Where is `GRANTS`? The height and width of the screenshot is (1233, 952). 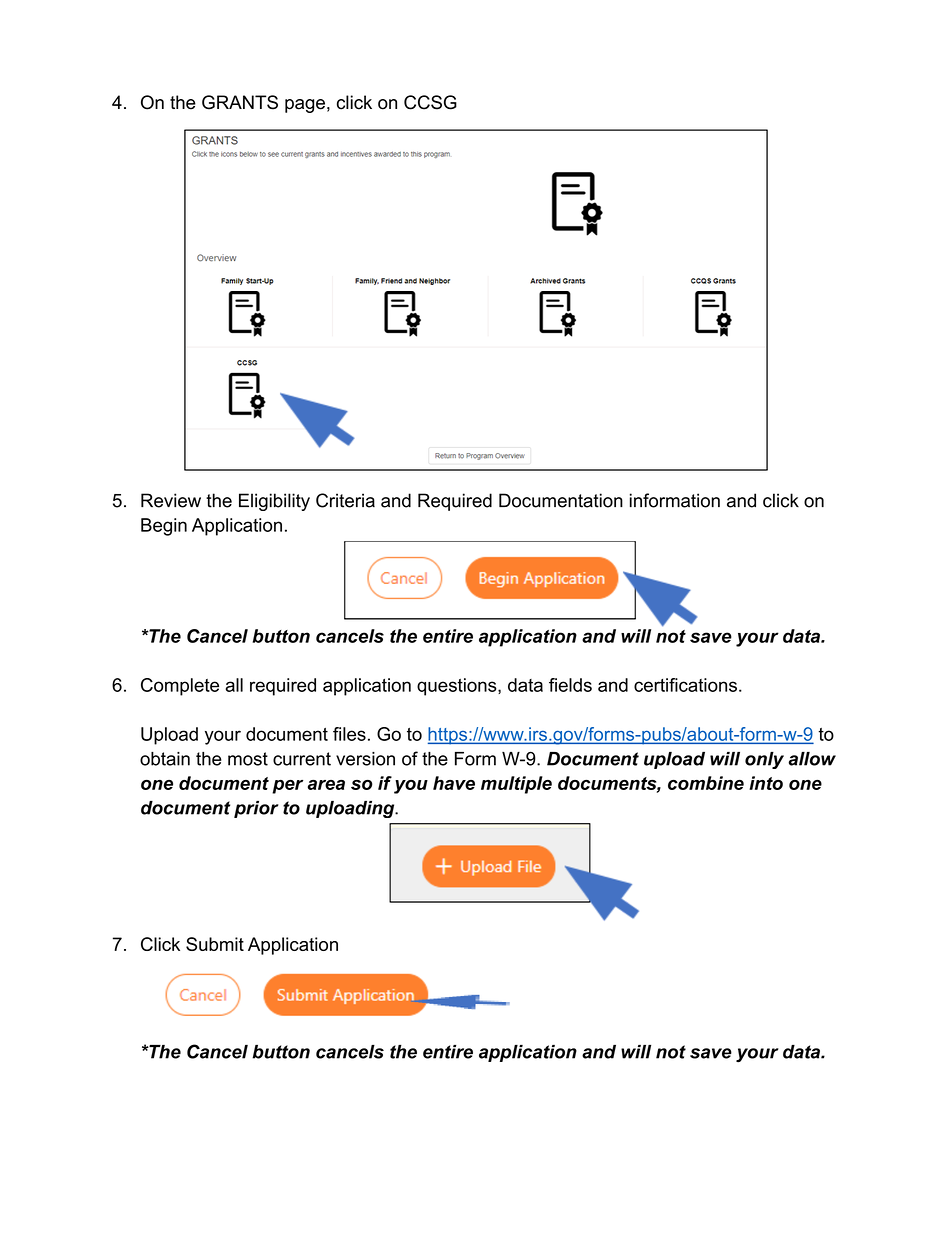 GRANTS is located at coordinates (240, 102).
